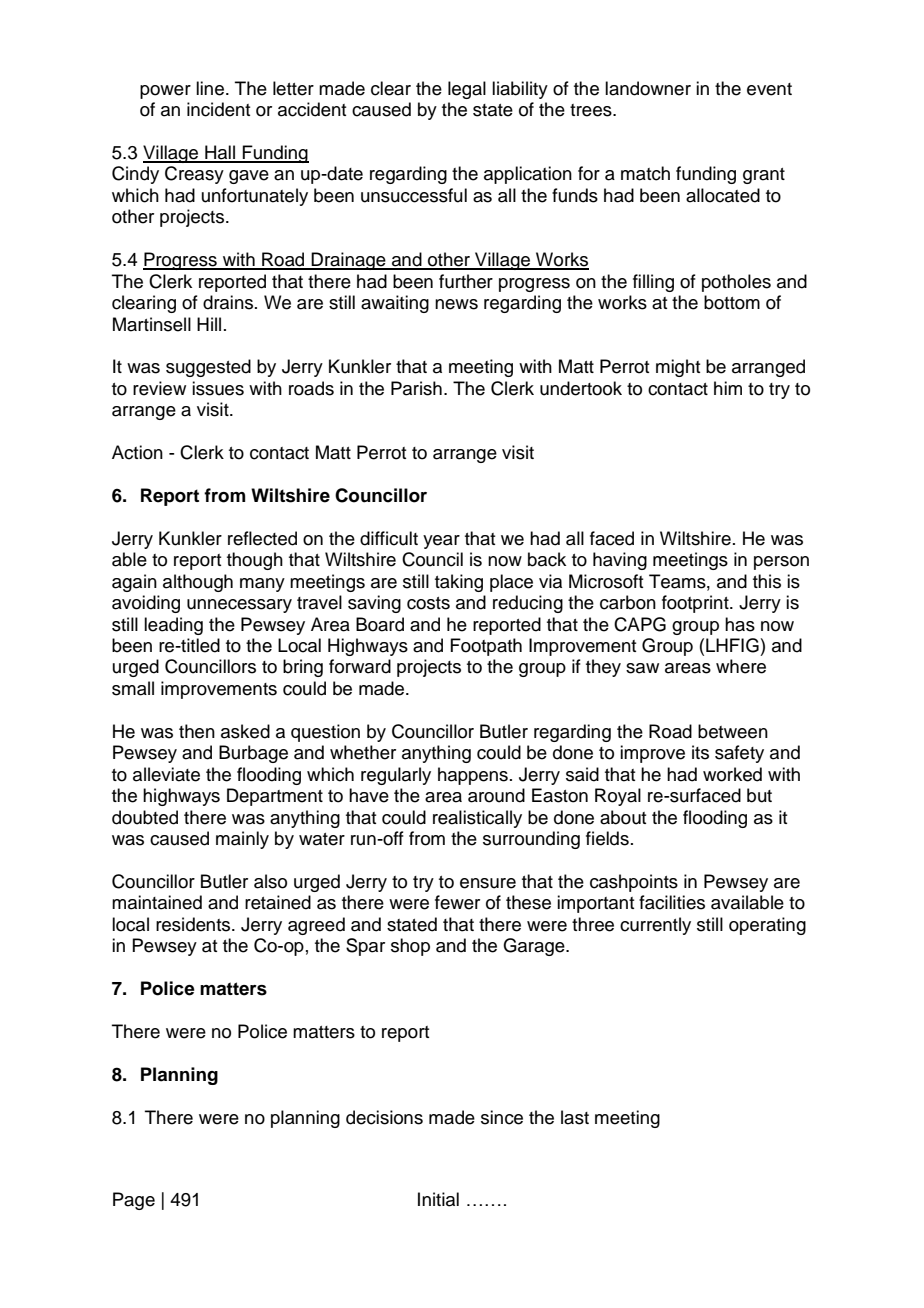 The height and width of the screenshot is (1308, 924). What do you see at coordinates (728, 388) in the screenshot?
I see `him` at bounding box center [728, 388].
